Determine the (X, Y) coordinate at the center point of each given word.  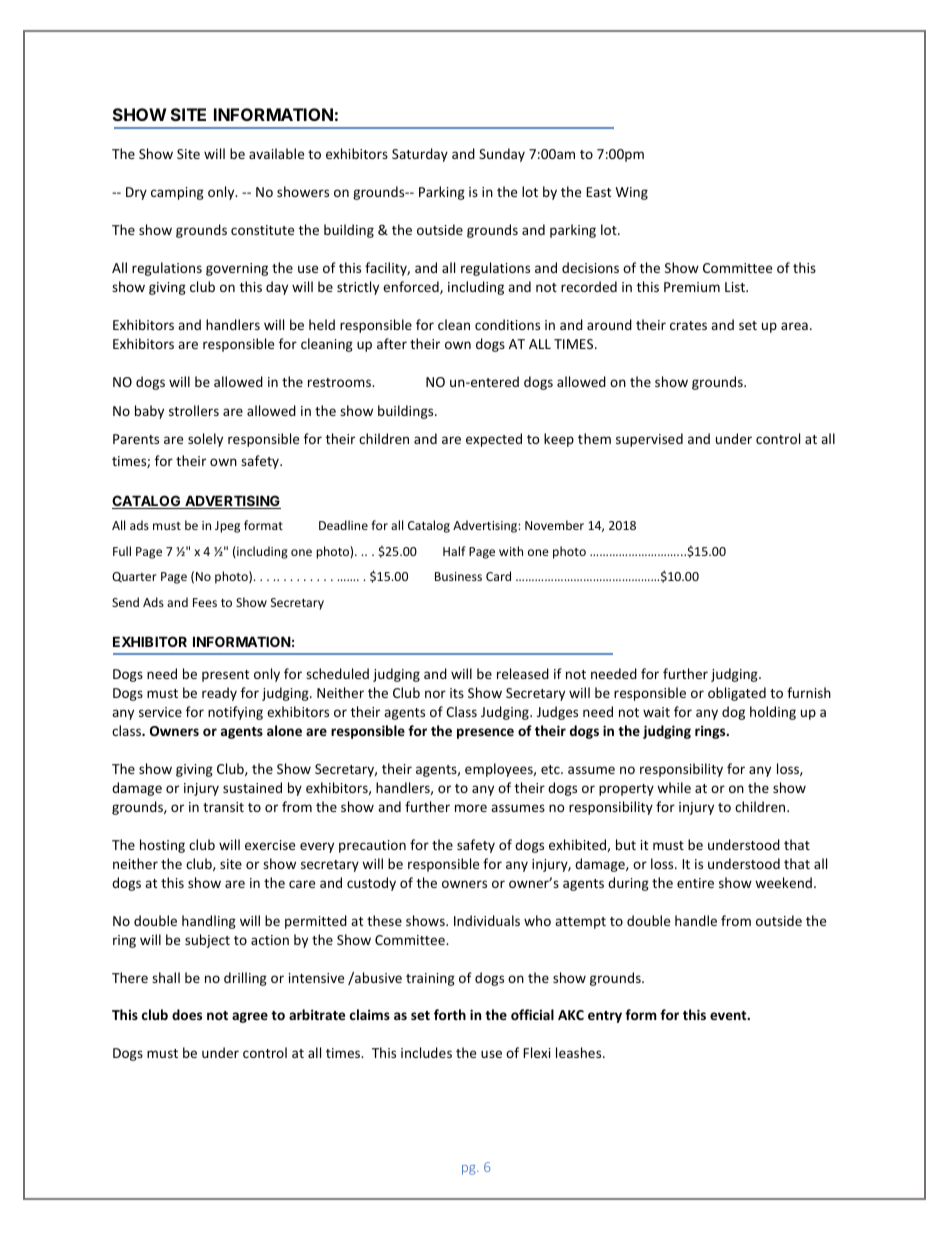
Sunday (502, 155)
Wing (632, 193)
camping (177, 193)
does (187, 1014)
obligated (737, 694)
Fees (205, 602)
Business (458, 576)
